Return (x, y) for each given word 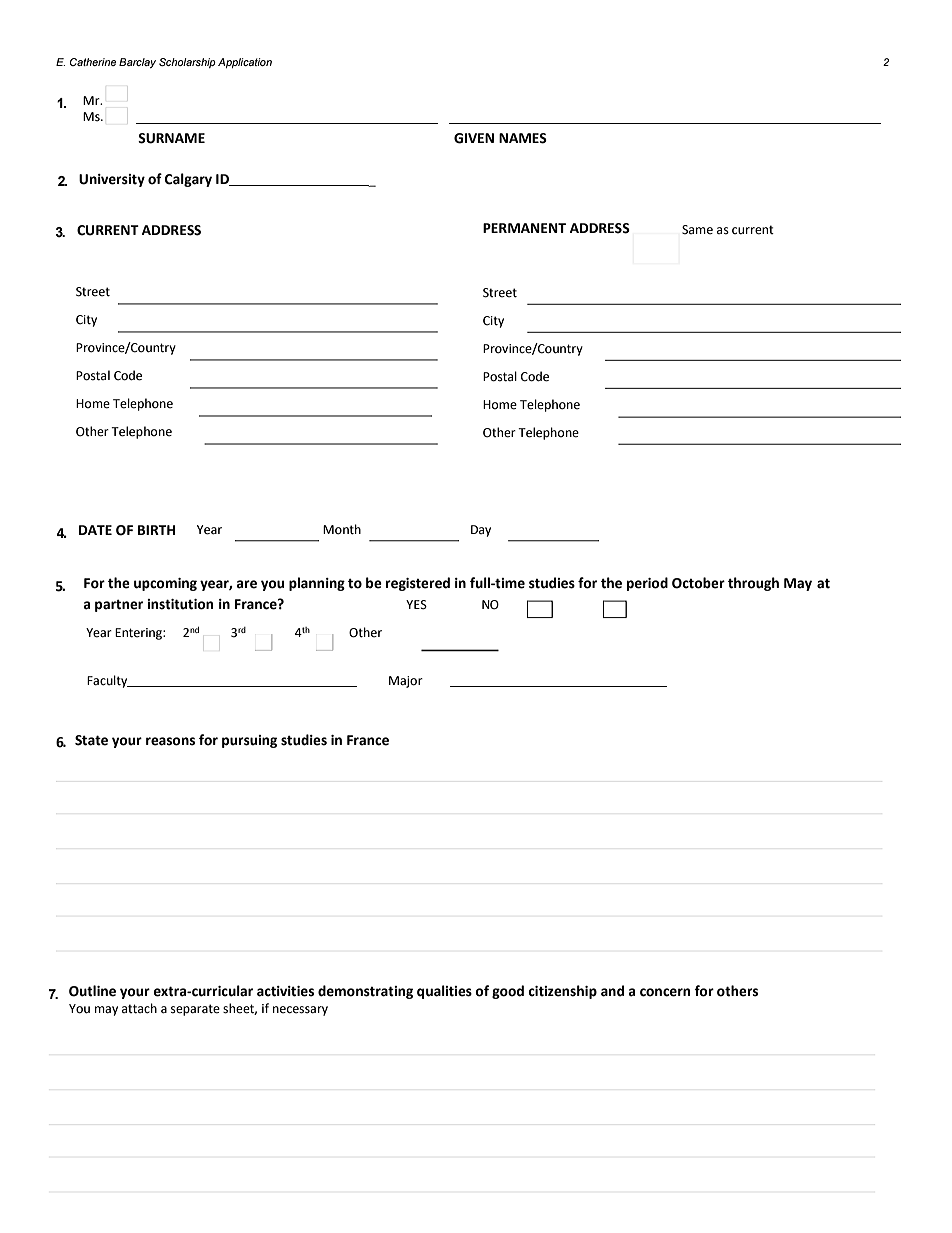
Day (481, 531)
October (698, 583)
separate (195, 1010)
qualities (444, 992)
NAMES (523, 138)
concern (665, 992)
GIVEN (474, 138)
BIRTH (156, 530)
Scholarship (187, 63)
